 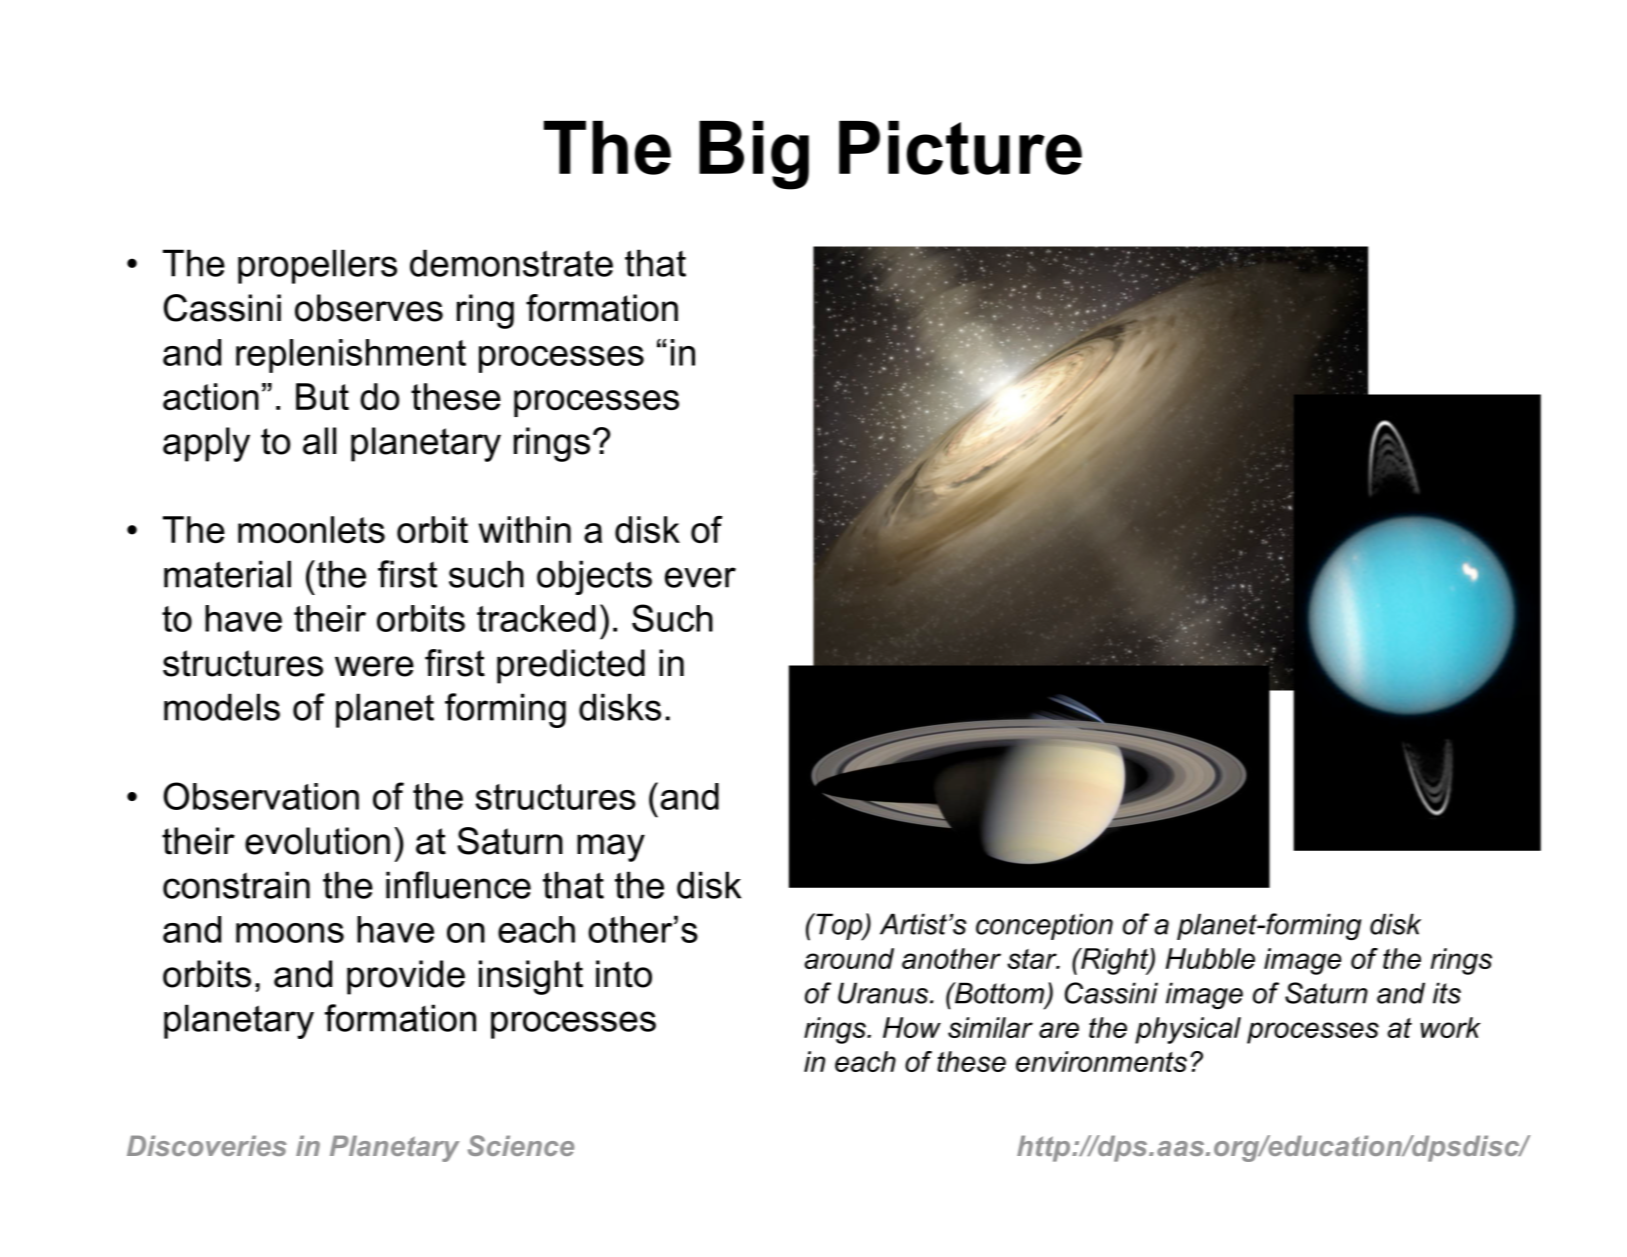 What do you see at coordinates (374, 666) in the screenshot?
I see `were` at bounding box center [374, 666].
